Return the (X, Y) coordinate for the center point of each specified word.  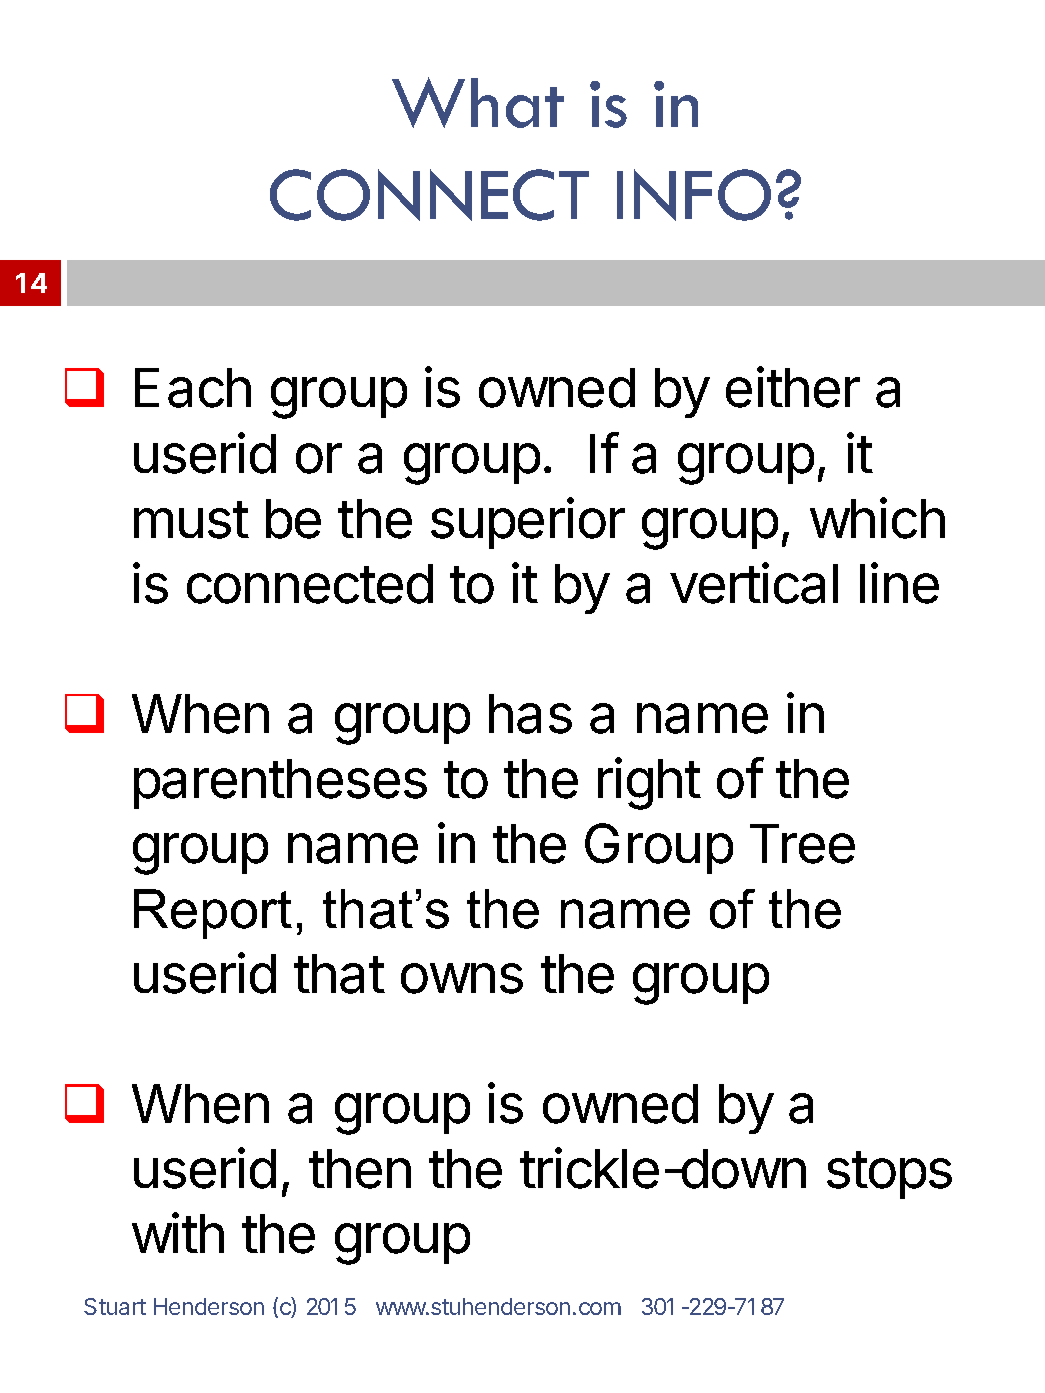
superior (528, 523)
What (478, 102)
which (877, 518)
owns (462, 978)
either (793, 387)
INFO (694, 195)
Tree (802, 844)
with (178, 1232)
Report (213, 914)
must (191, 520)
